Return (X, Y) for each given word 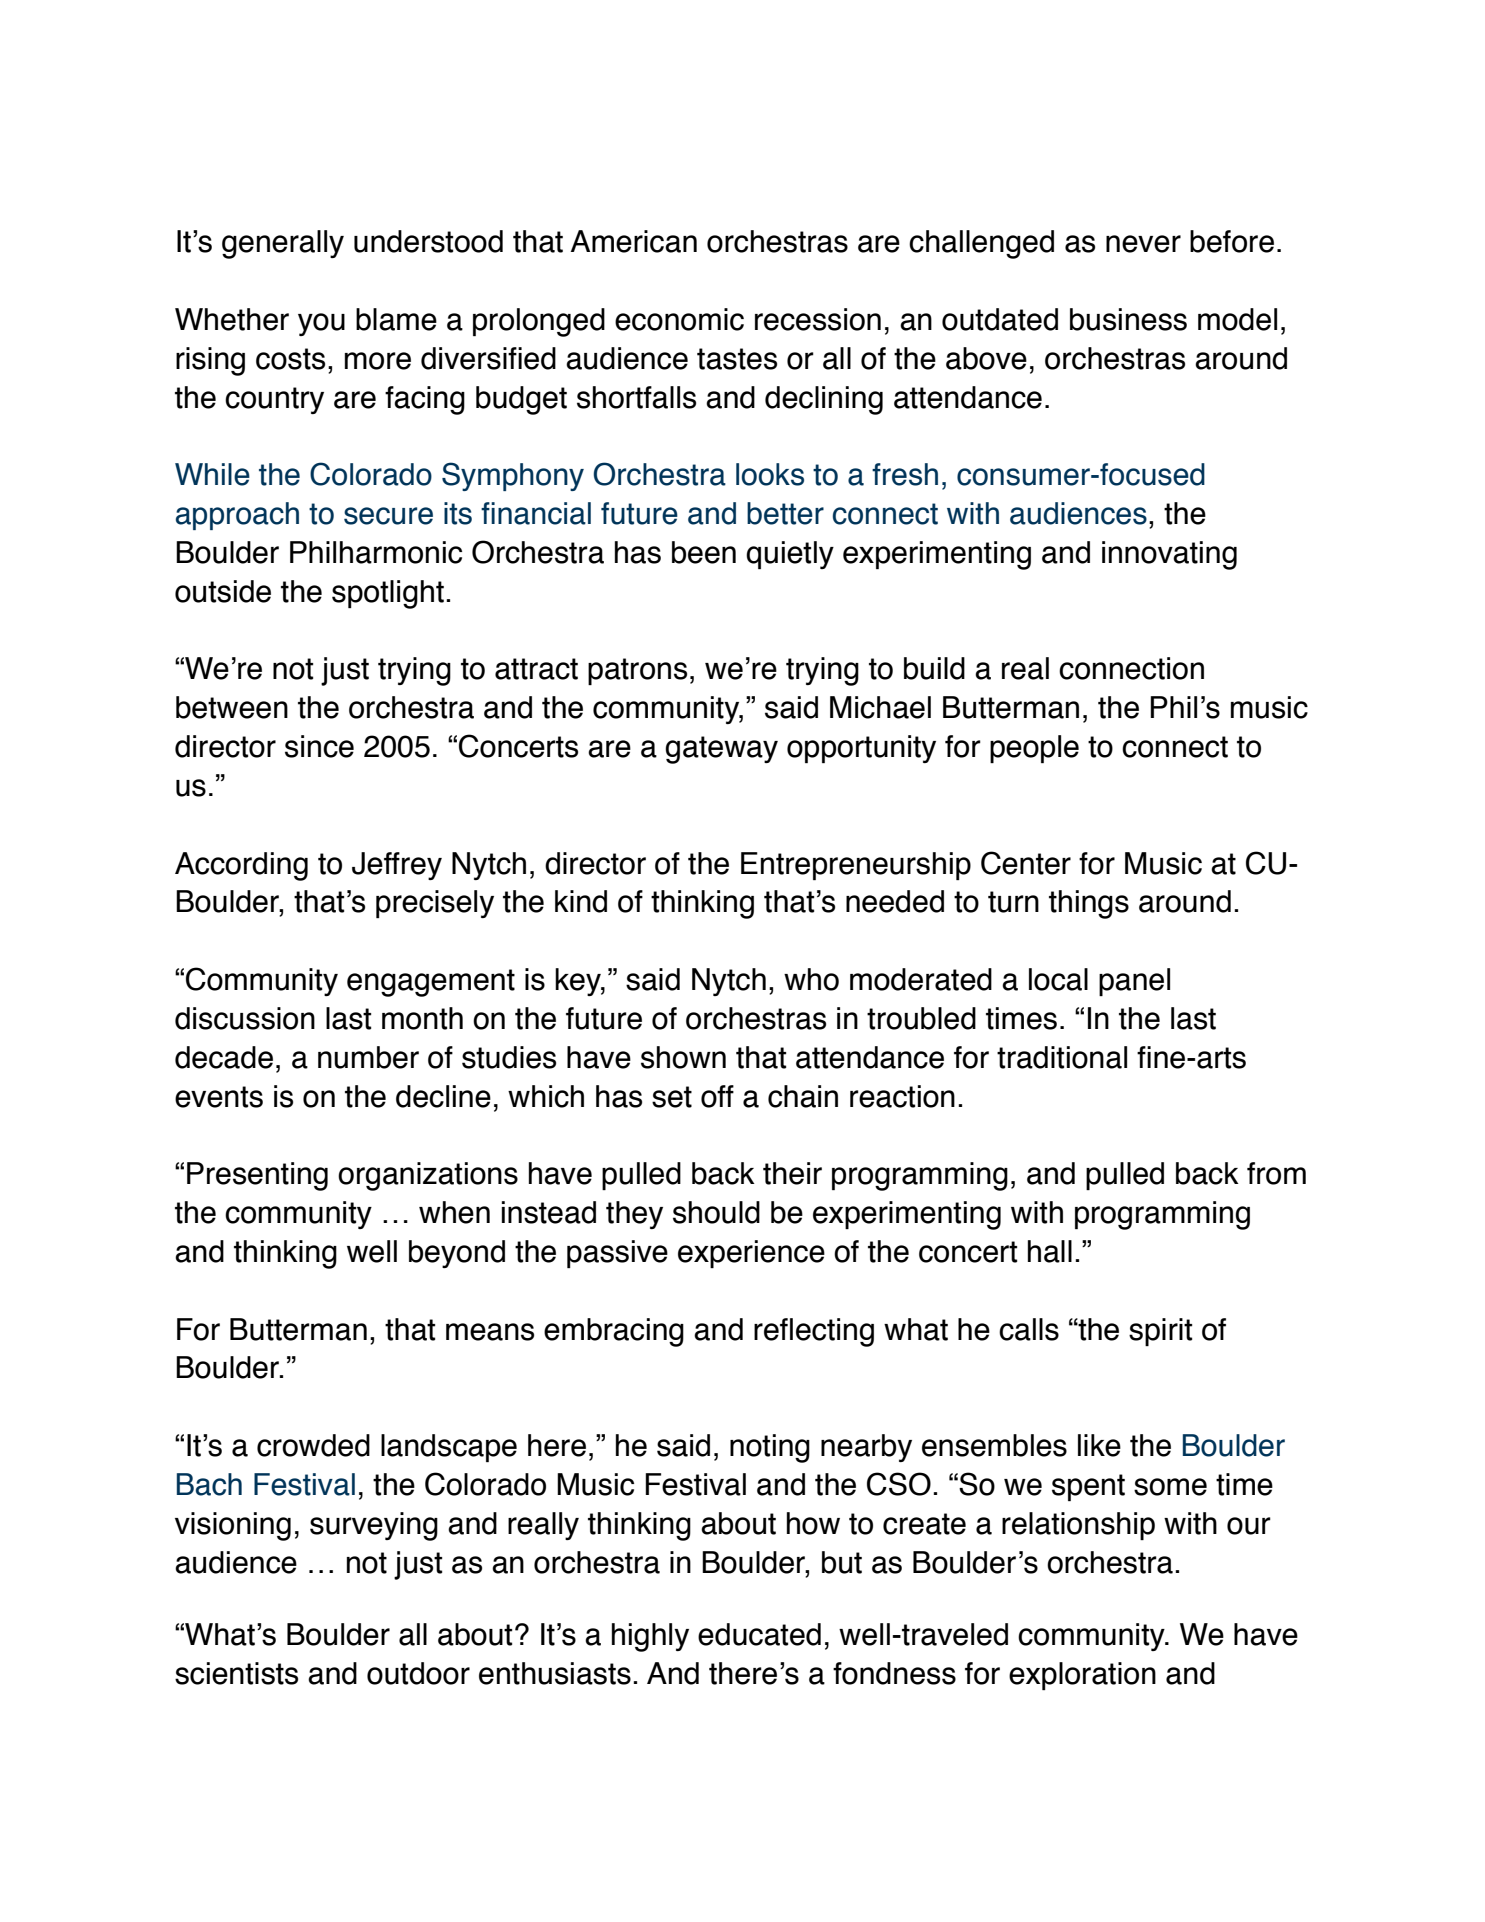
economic (679, 319)
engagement (431, 983)
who (811, 979)
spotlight (388, 594)
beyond (457, 1254)
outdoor (418, 1673)
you (321, 324)
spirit (1160, 1332)
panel (1134, 982)
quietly (790, 555)
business (1128, 319)
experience (751, 1254)
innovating (1169, 555)
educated (759, 1634)
